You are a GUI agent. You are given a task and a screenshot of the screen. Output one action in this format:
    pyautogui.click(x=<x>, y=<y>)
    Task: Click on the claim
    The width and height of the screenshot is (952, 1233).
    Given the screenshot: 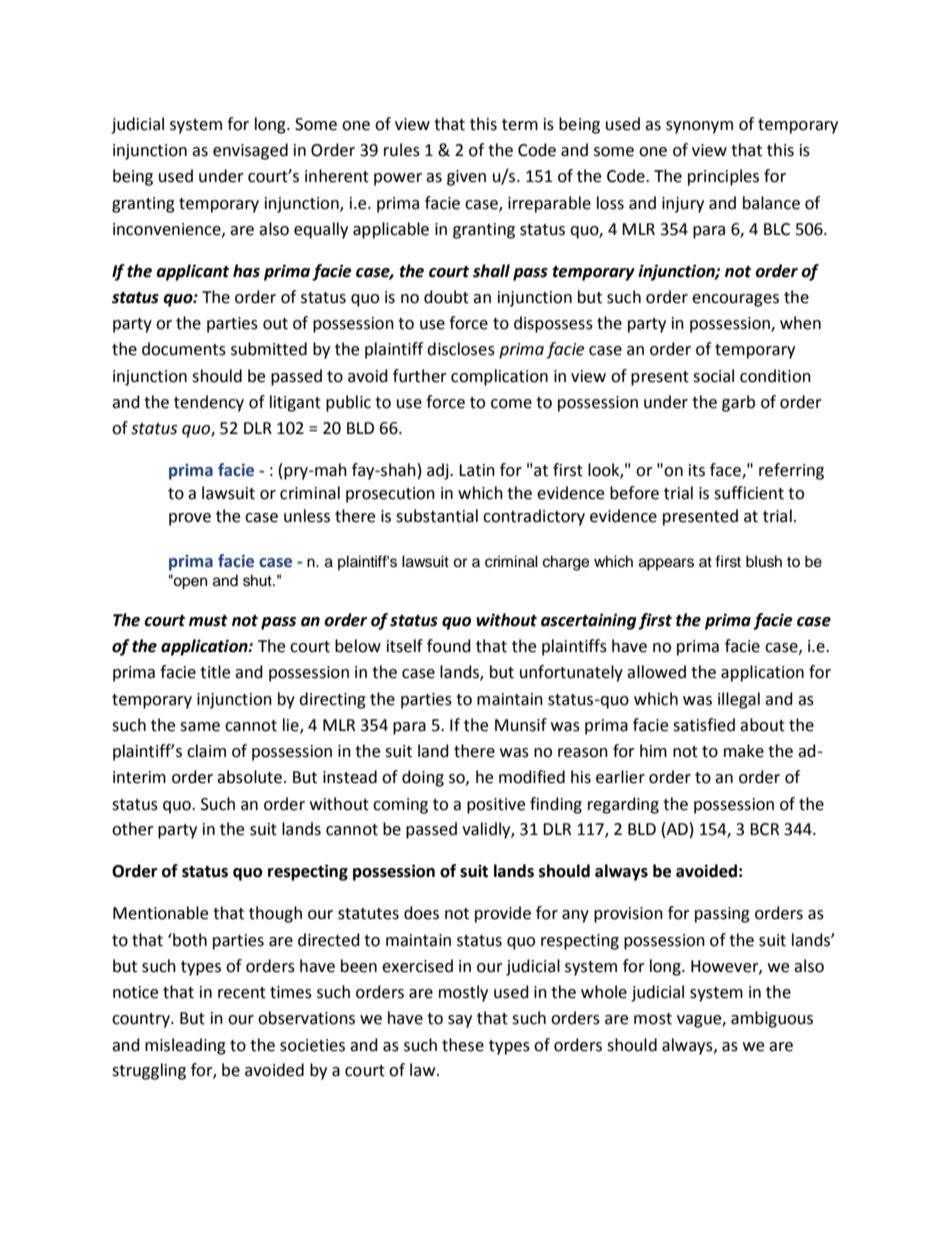 What is the action you would take?
    pyautogui.click(x=206, y=751)
